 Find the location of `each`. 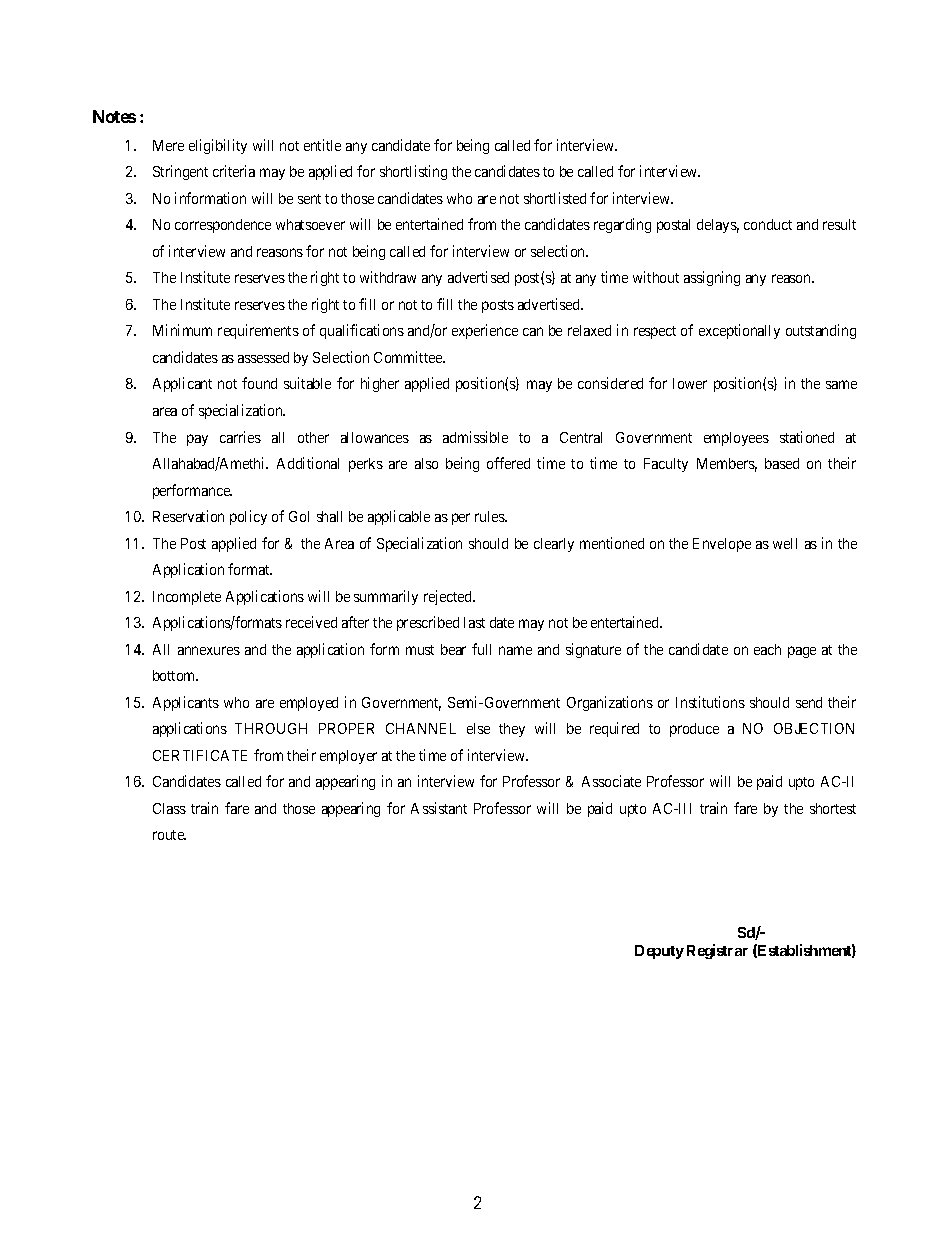

each is located at coordinates (767, 649).
